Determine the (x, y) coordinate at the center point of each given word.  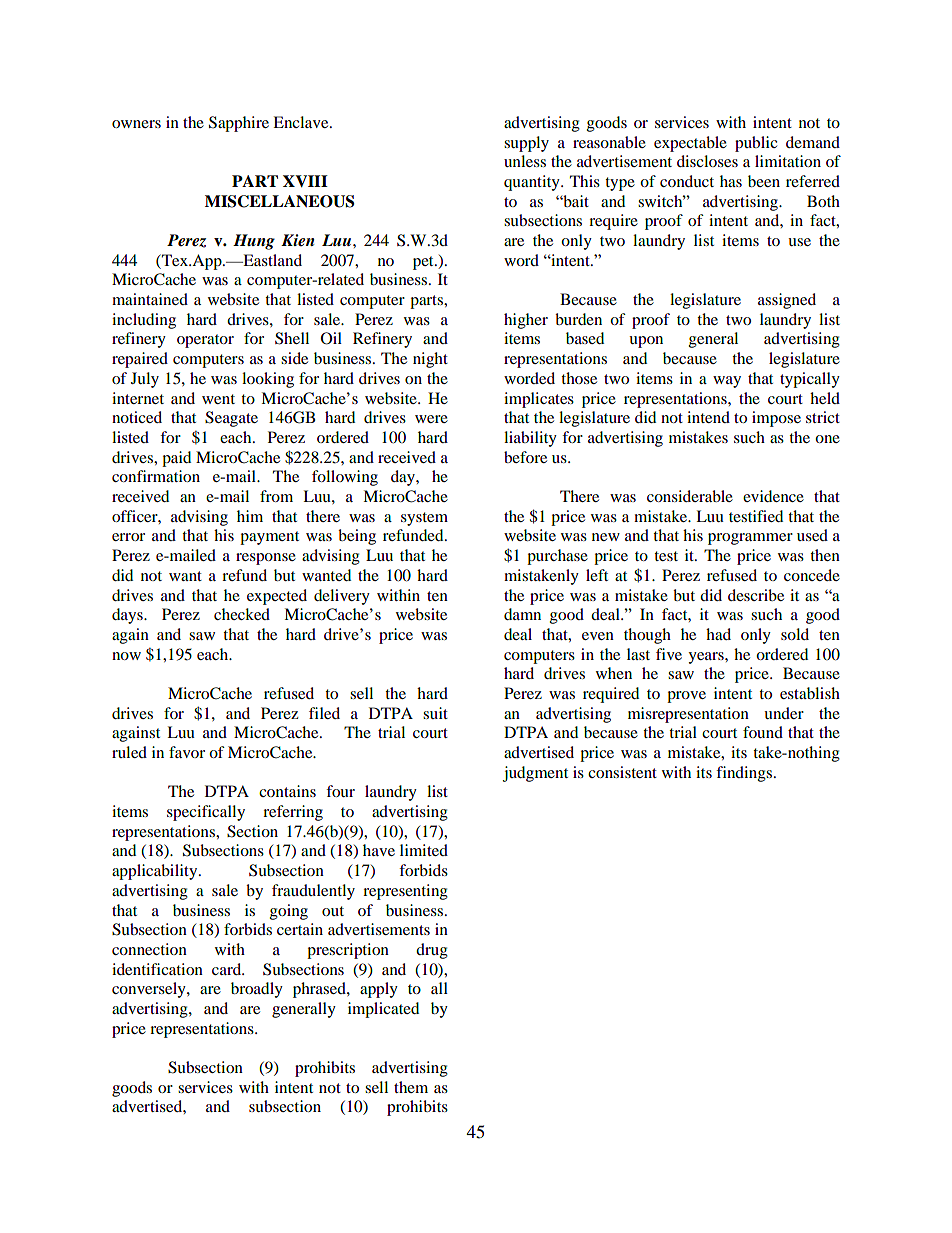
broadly (257, 990)
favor (187, 752)
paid (176, 459)
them (411, 1087)
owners (136, 124)
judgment (535, 774)
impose (776, 419)
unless (525, 161)
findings (744, 774)
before (525, 457)
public (756, 144)
